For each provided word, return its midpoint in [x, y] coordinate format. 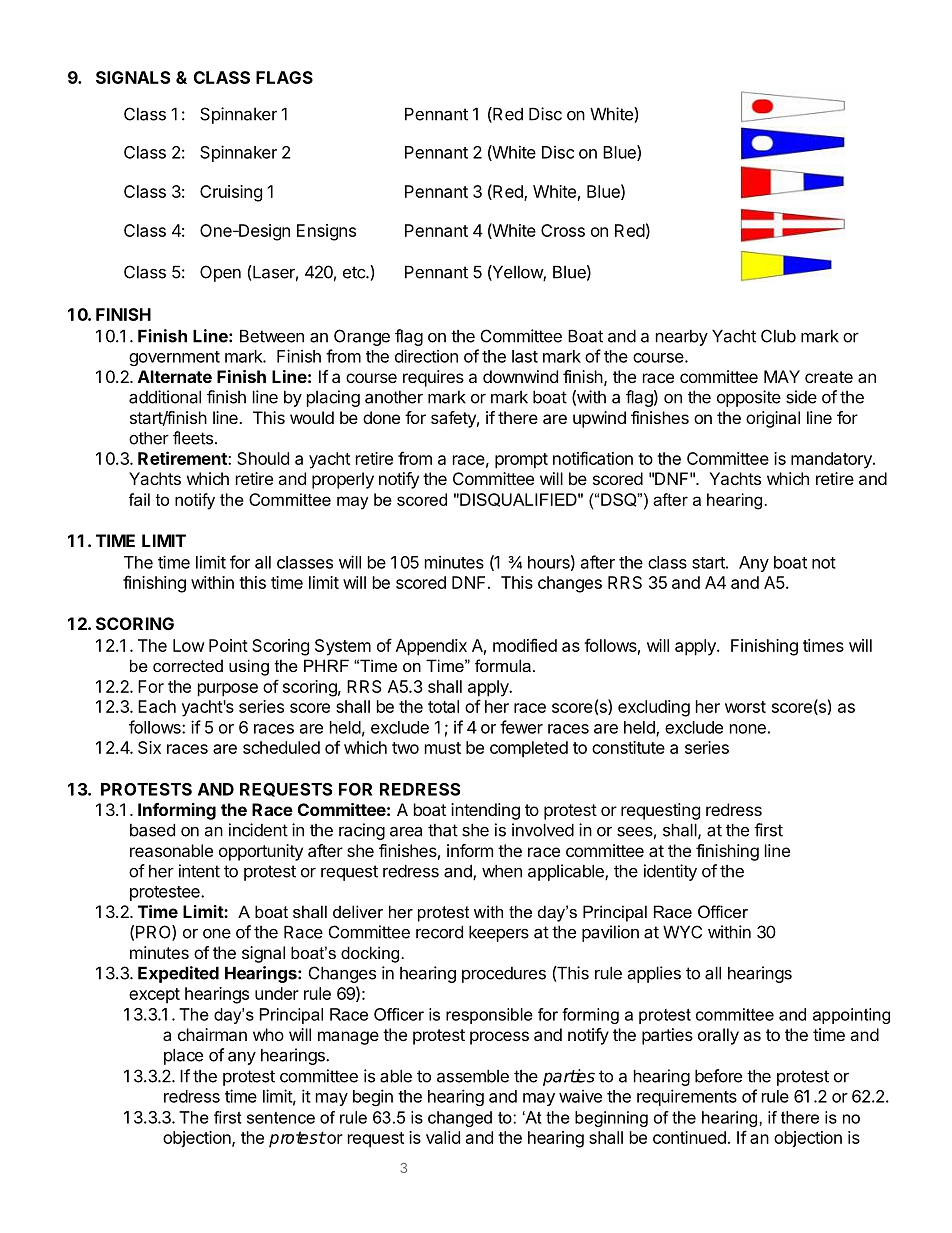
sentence [281, 1118]
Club [778, 336]
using [249, 667]
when [502, 871]
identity [670, 872]
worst [745, 707]
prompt [521, 461]
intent [199, 871]
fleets [193, 438]
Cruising [231, 193]
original [773, 419]
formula [503, 665]
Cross [563, 230]
